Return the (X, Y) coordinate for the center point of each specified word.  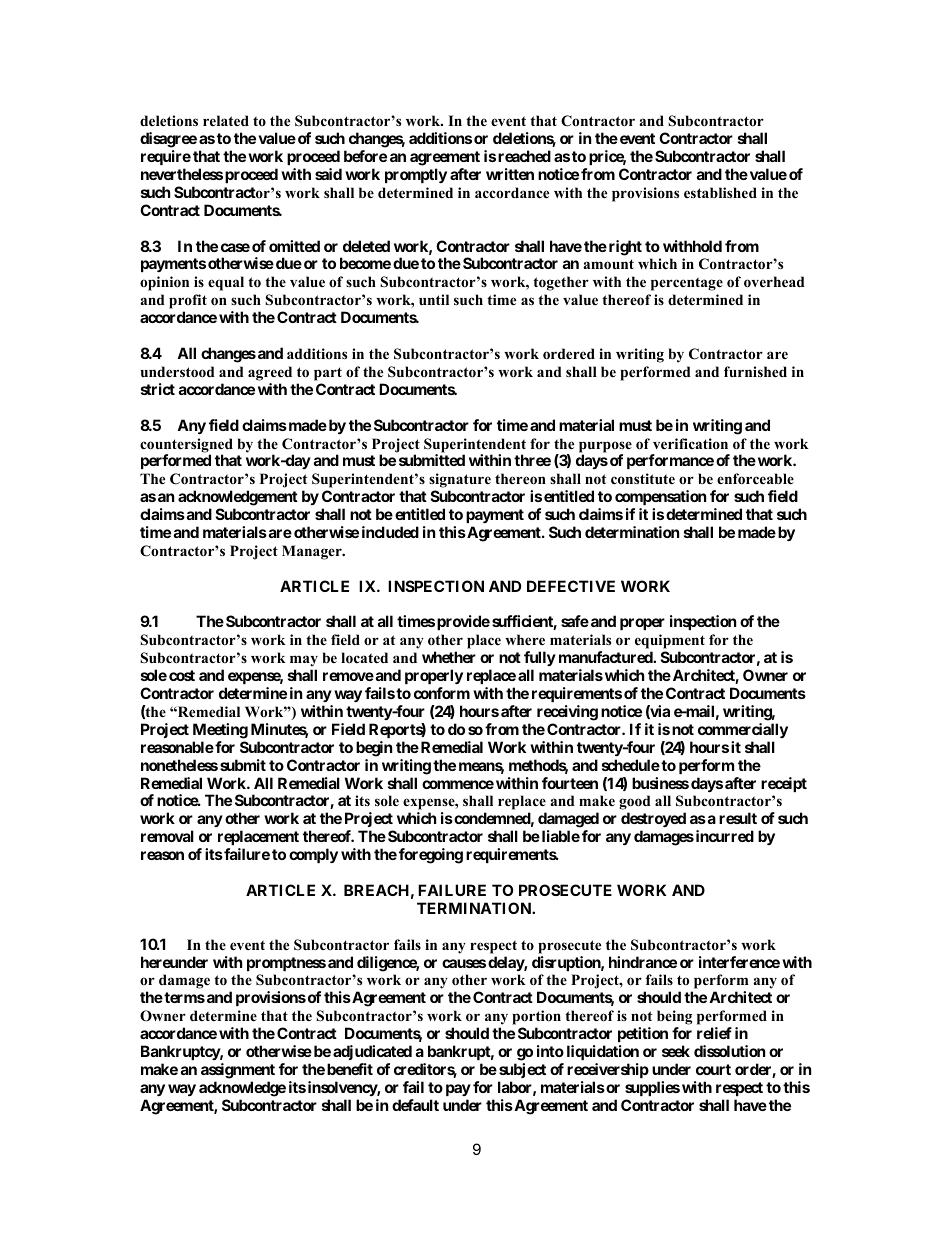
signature (460, 480)
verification (690, 443)
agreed (270, 373)
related (226, 120)
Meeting (220, 731)
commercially (743, 730)
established (720, 192)
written (510, 174)
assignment (238, 1071)
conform (442, 693)
